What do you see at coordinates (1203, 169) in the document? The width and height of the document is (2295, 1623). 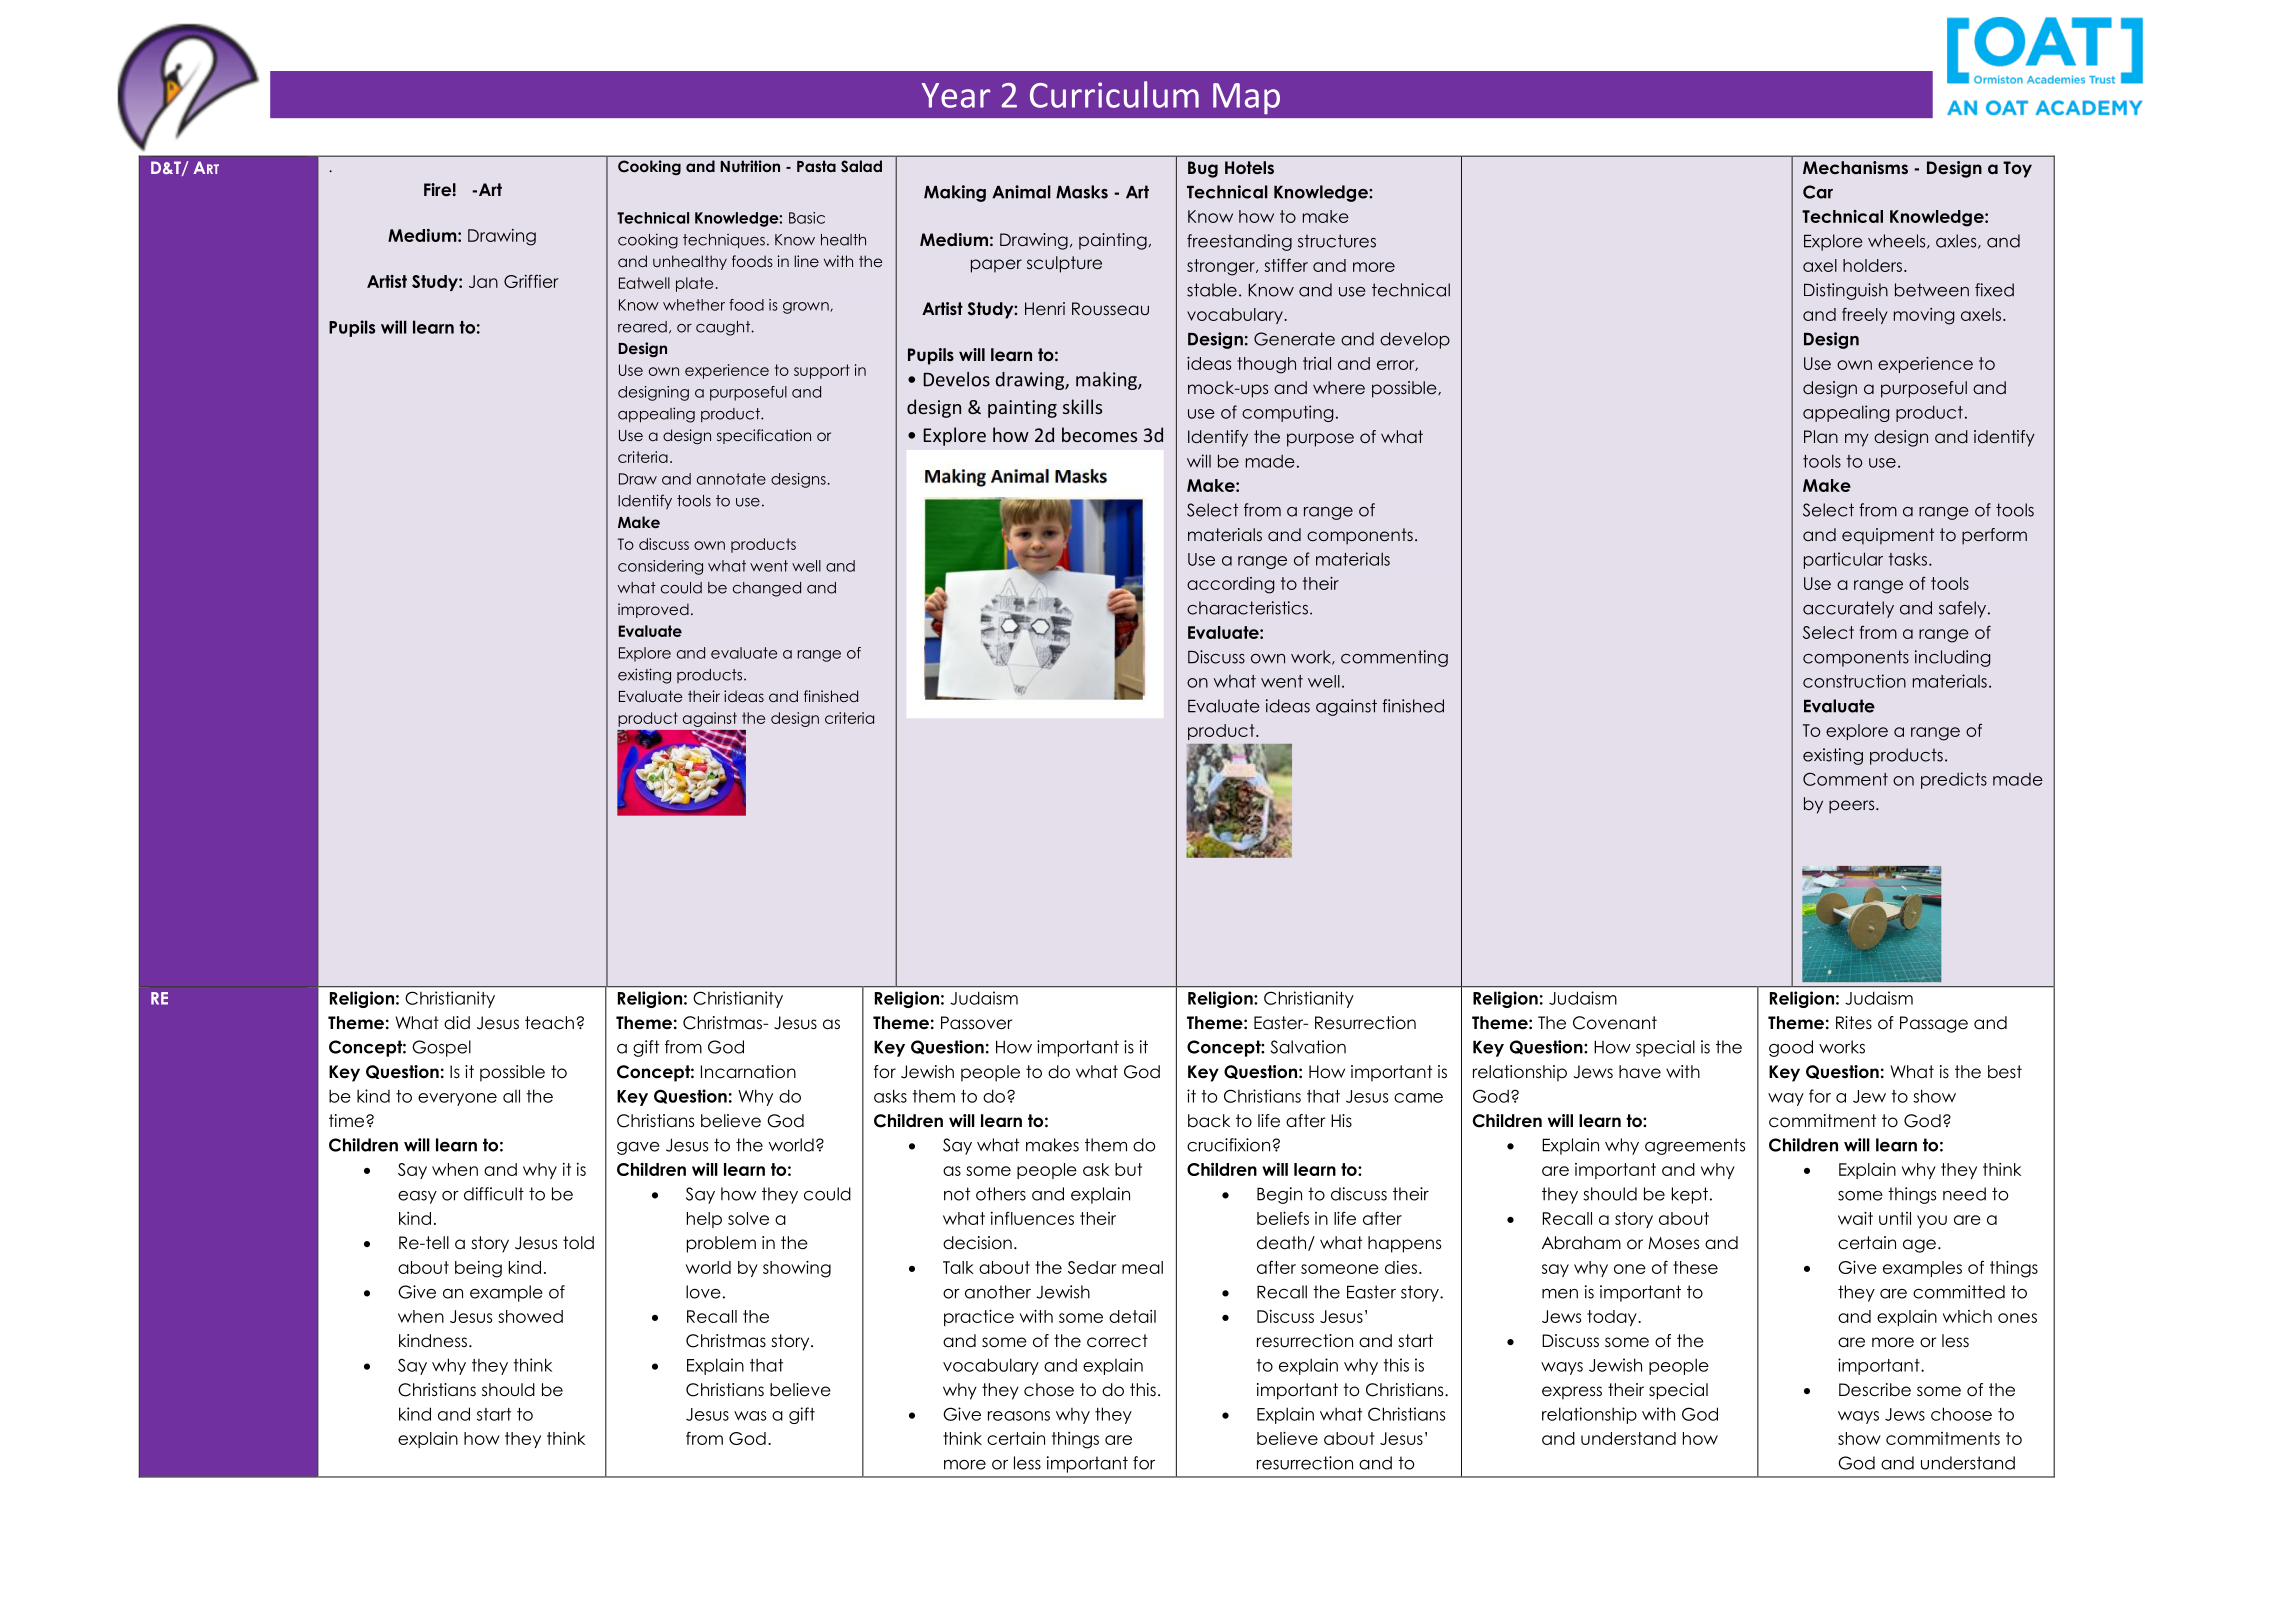 I see `Bug` at bounding box center [1203, 169].
